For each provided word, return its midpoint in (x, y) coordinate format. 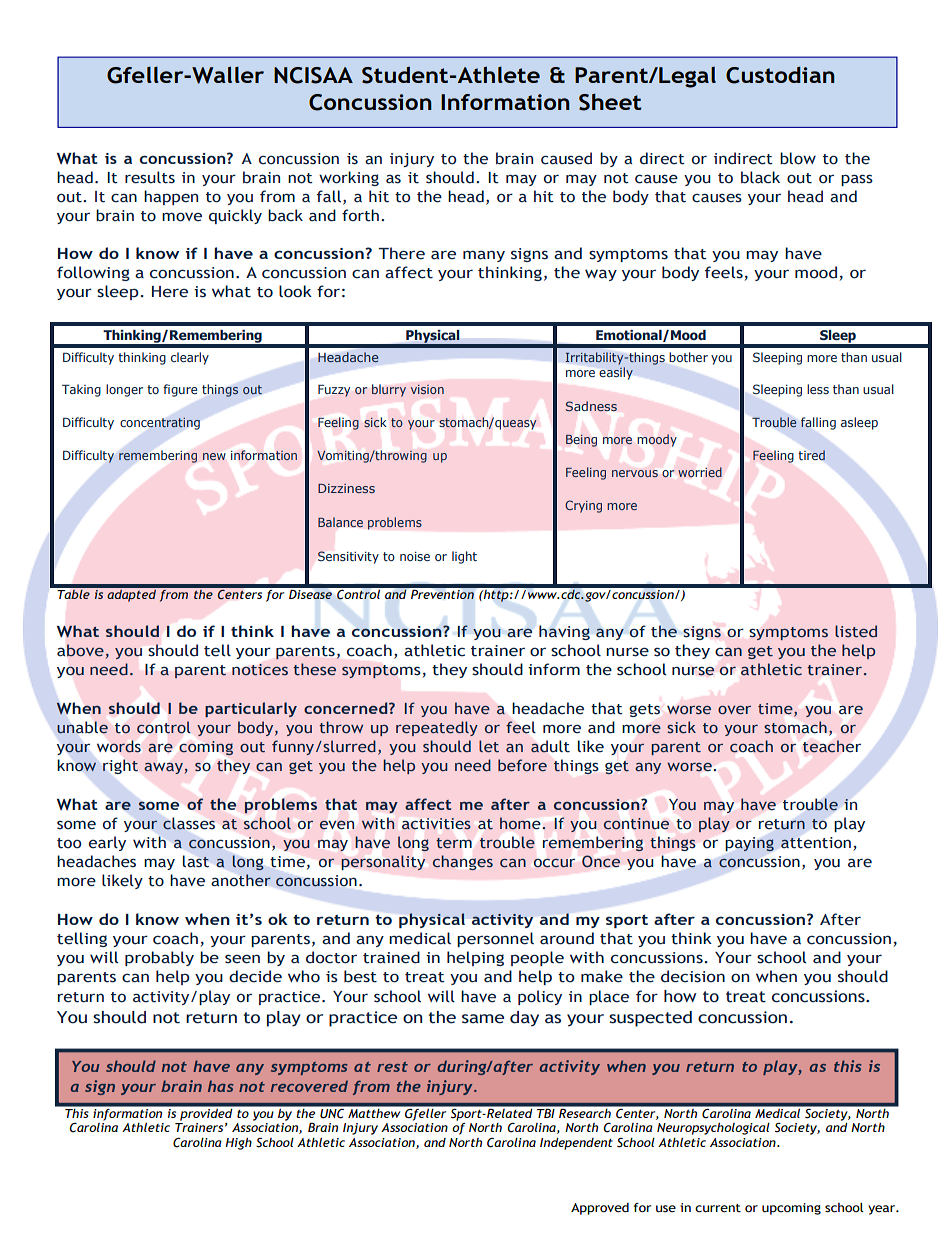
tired (811, 455)
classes (189, 823)
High (238, 1144)
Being (581, 440)
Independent (576, 1144)
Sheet (610, 102)
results (150, 177)
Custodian (780, 75)
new (214, 456)
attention (816, 843)
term (454, 843)
